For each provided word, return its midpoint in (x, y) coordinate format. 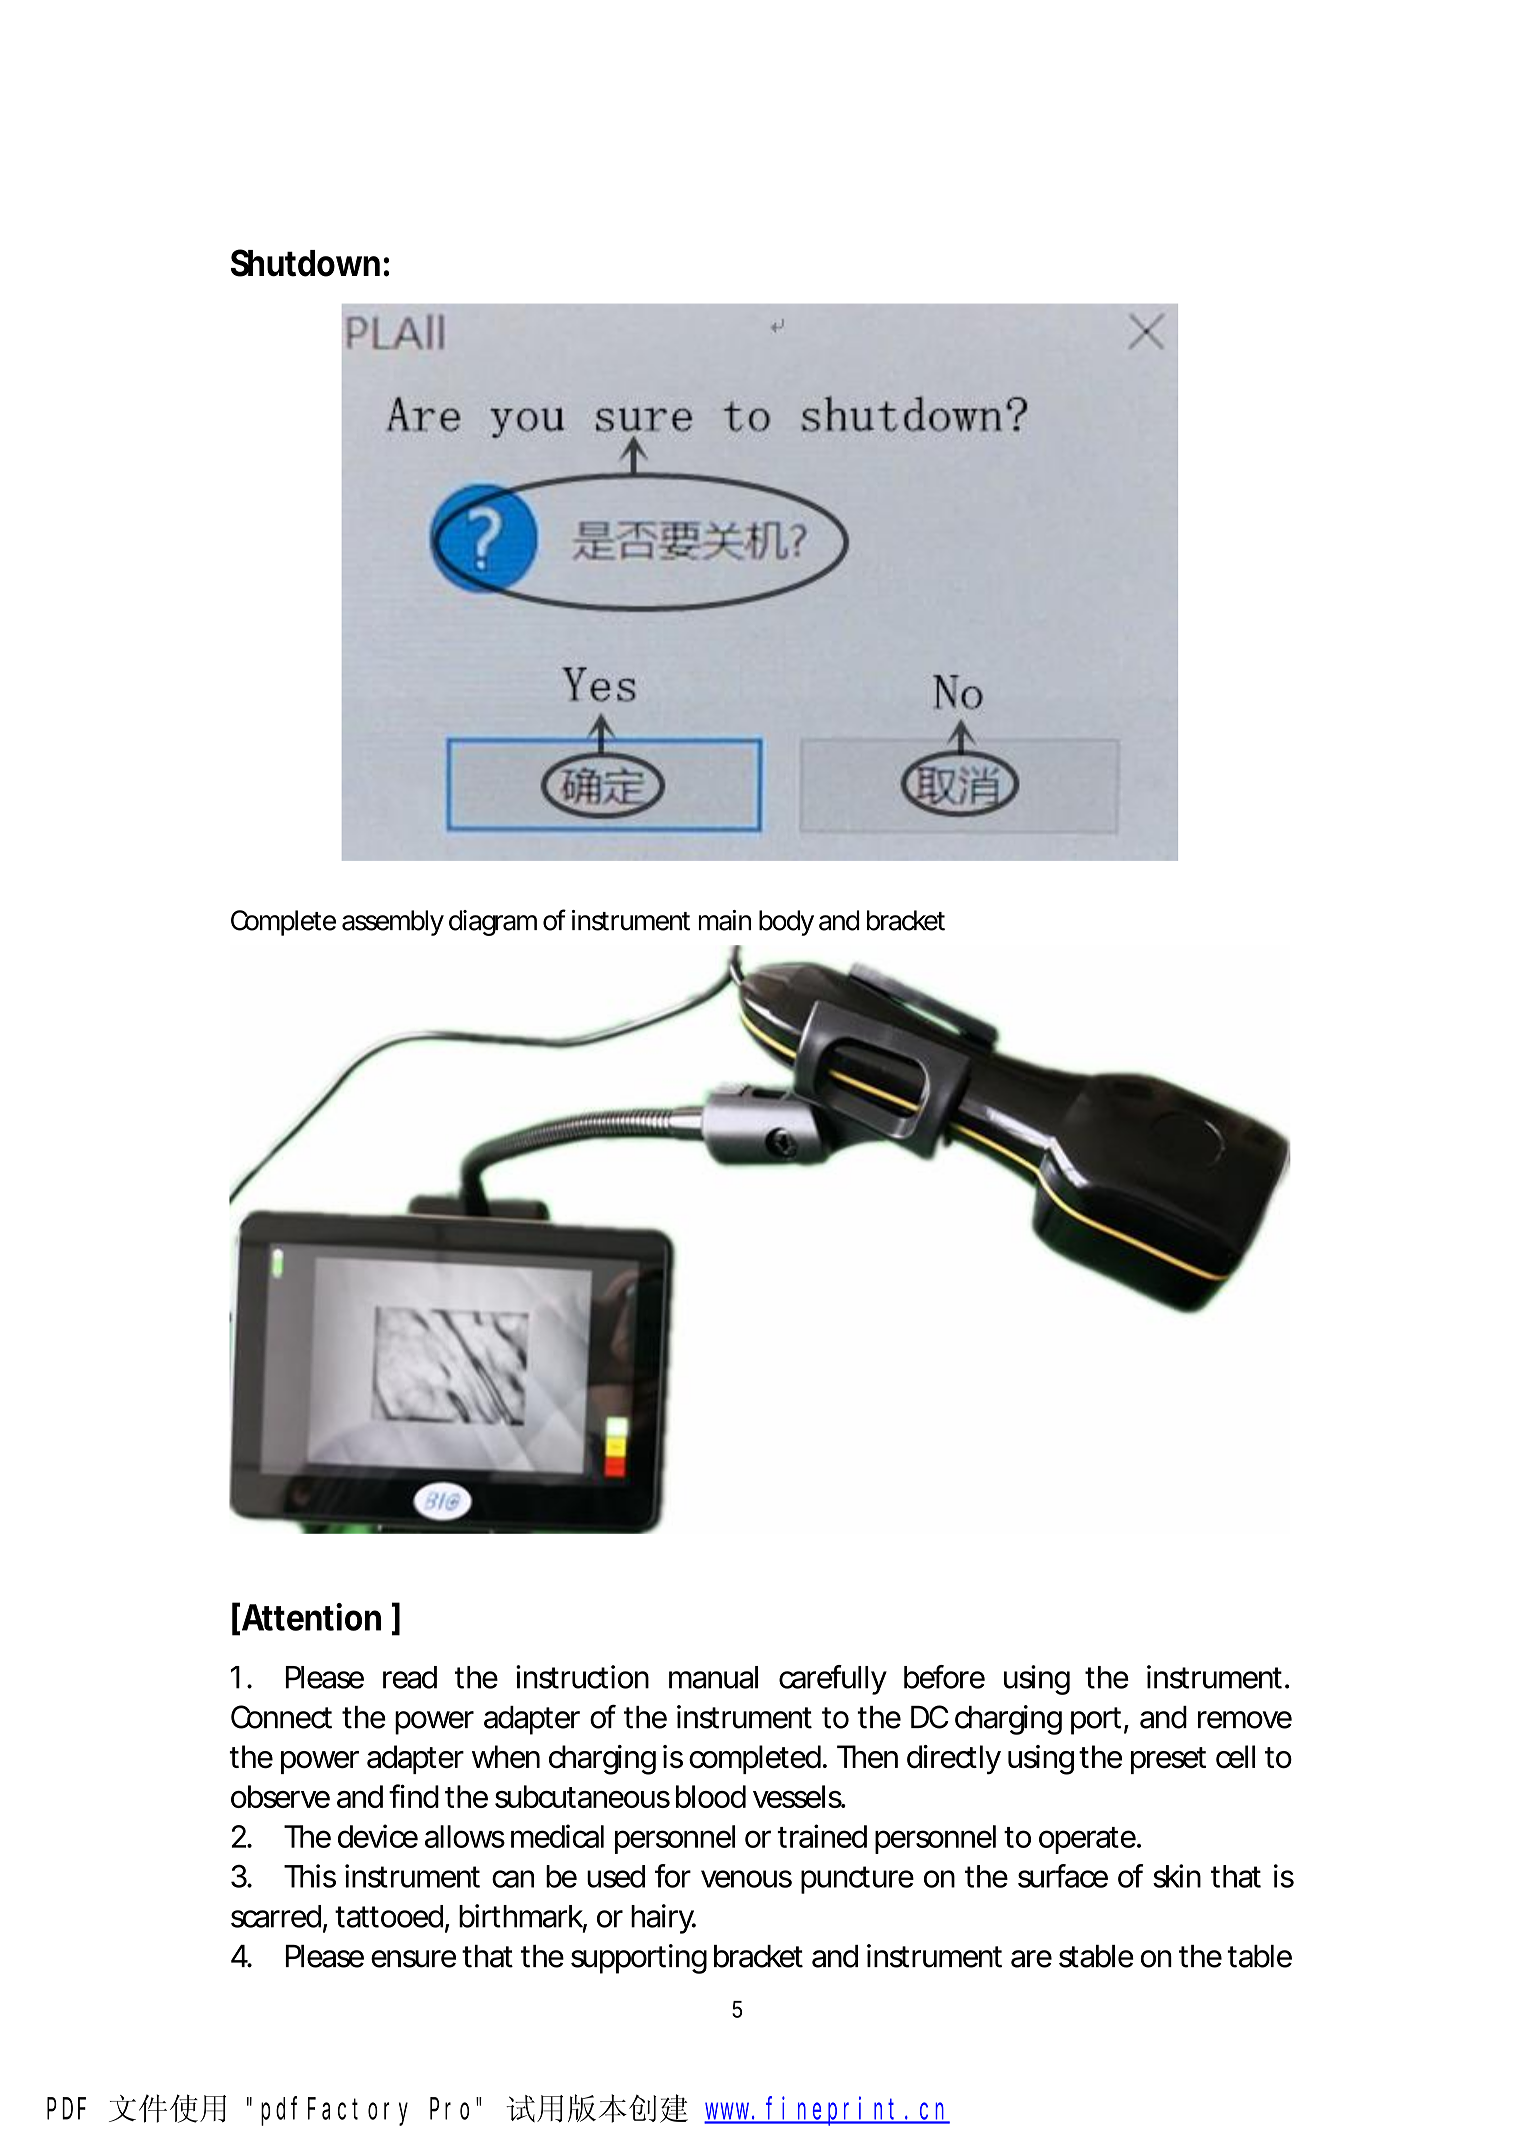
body (786, 923)
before (944, 1677)
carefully (833, 1680)
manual (713, 1677)
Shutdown (305, 263)
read (410, 1677)
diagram (493, 923)
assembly (393, 923)
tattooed (389, 1916)
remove (1245, 1720)
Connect (281, 1717)
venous (746, 1879)
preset (1168, 1760)
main (725, 920)
